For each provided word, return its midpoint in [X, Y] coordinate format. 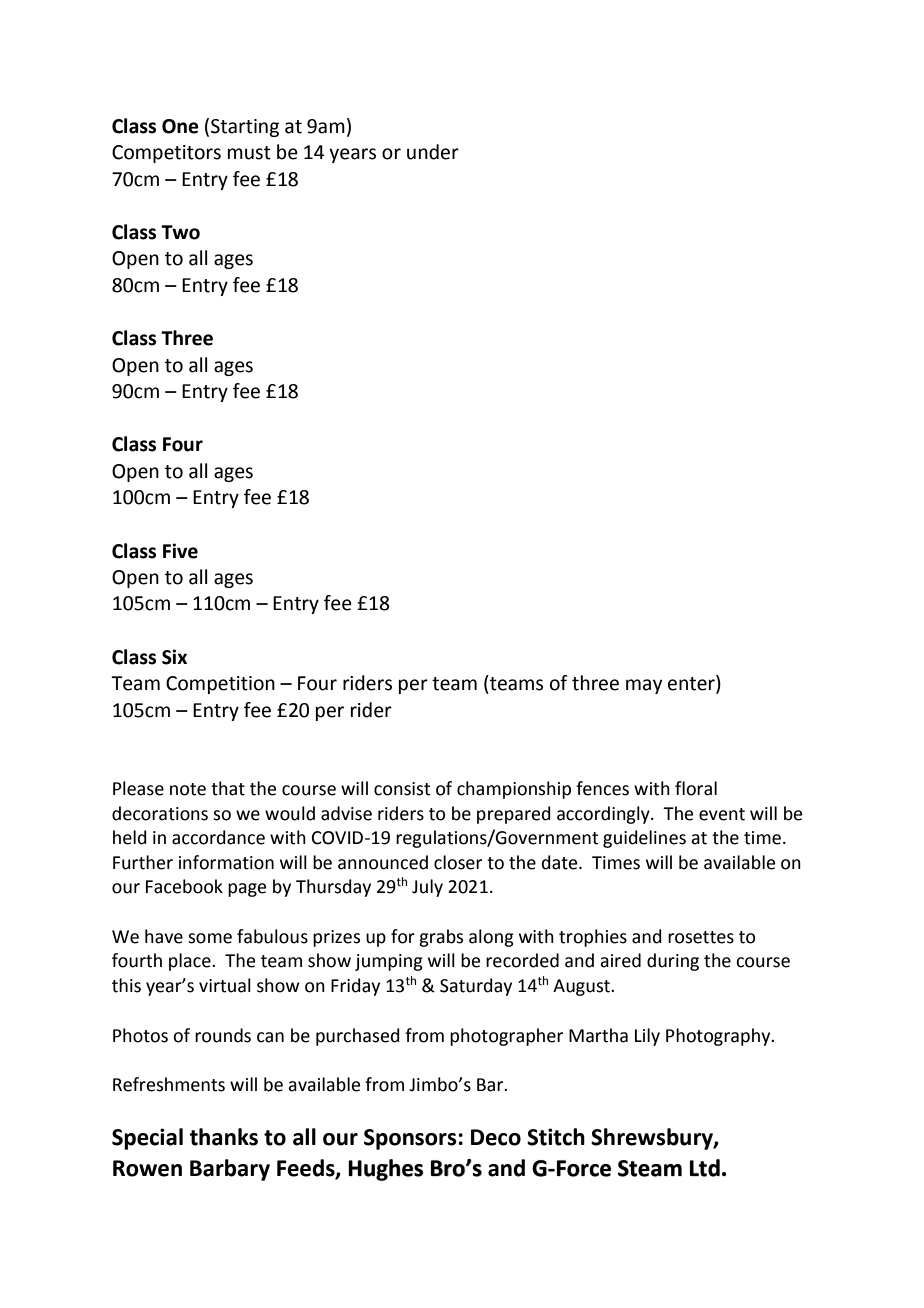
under [433, 152]
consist [402, 789]
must [249, 153]
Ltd [705, 1168]
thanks [224, 1137]
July [427, 888]
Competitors [166, 154]
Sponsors [410, 1139]
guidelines [644, 839]
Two [180, 232]
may [644, 686]
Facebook [184, 886]
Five [180, 551]
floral [696, 788]
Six [174, 657]
